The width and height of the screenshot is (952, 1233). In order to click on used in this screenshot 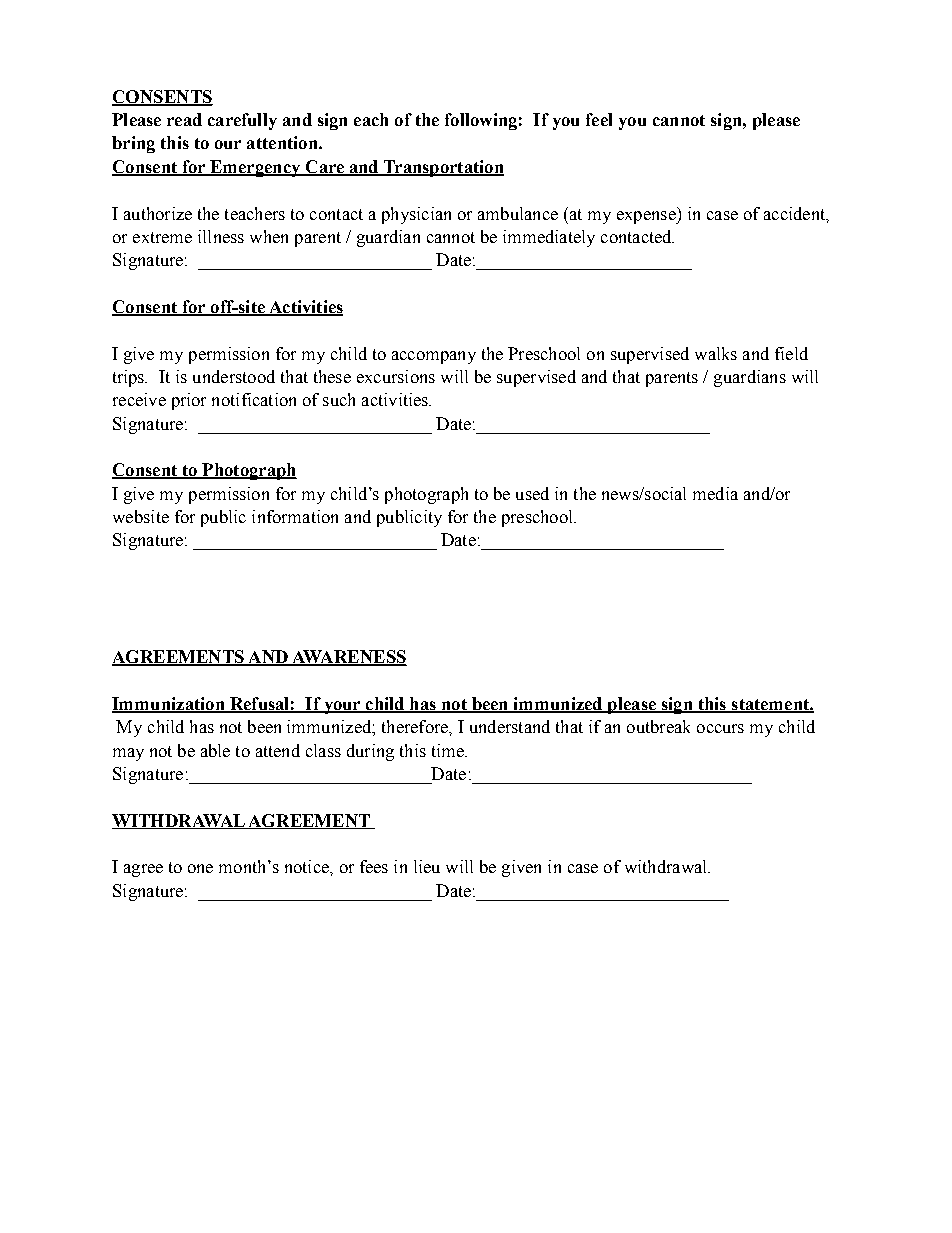, I will do `click(532, 493)`.
